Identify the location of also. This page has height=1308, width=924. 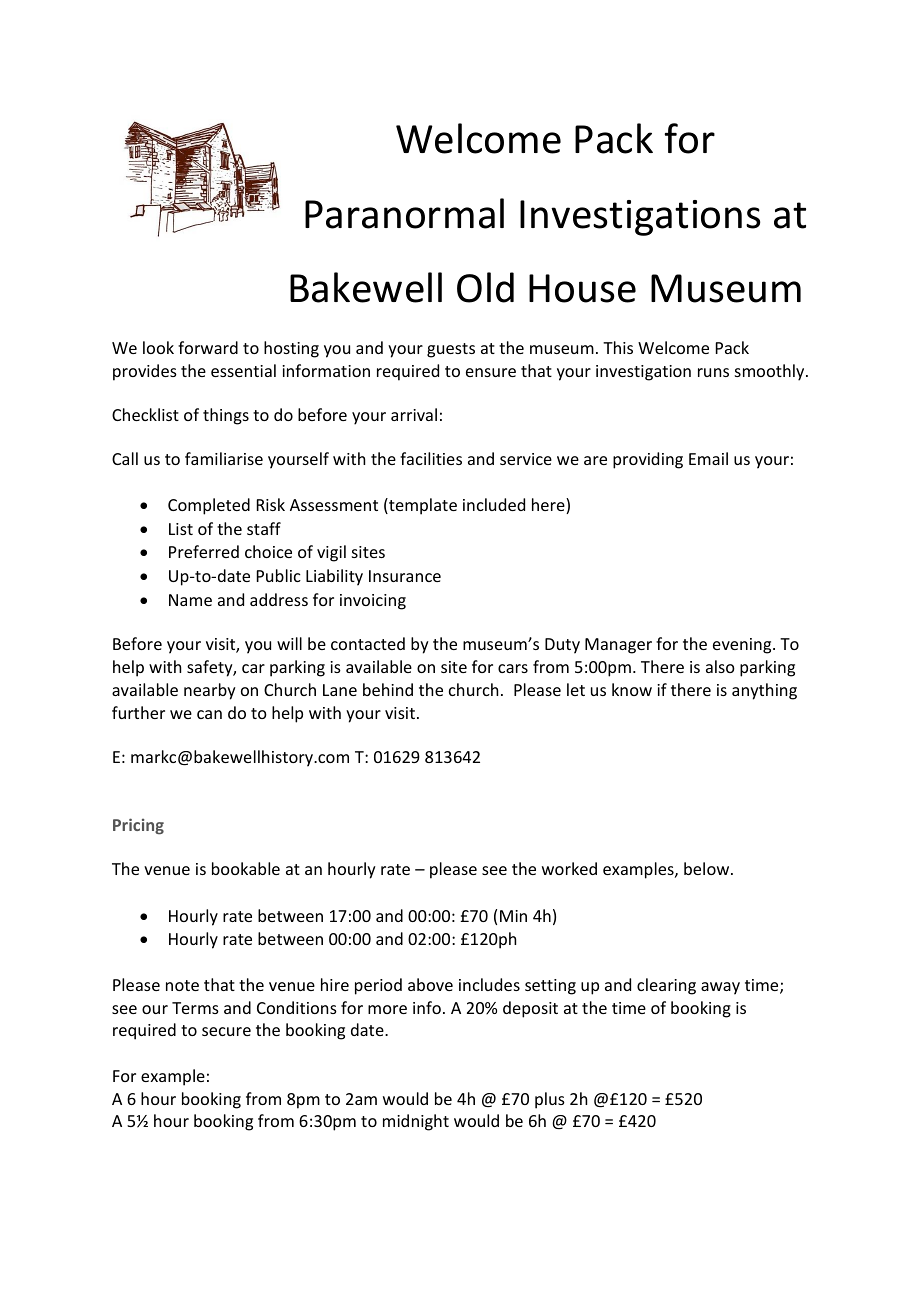
(720, 666).
